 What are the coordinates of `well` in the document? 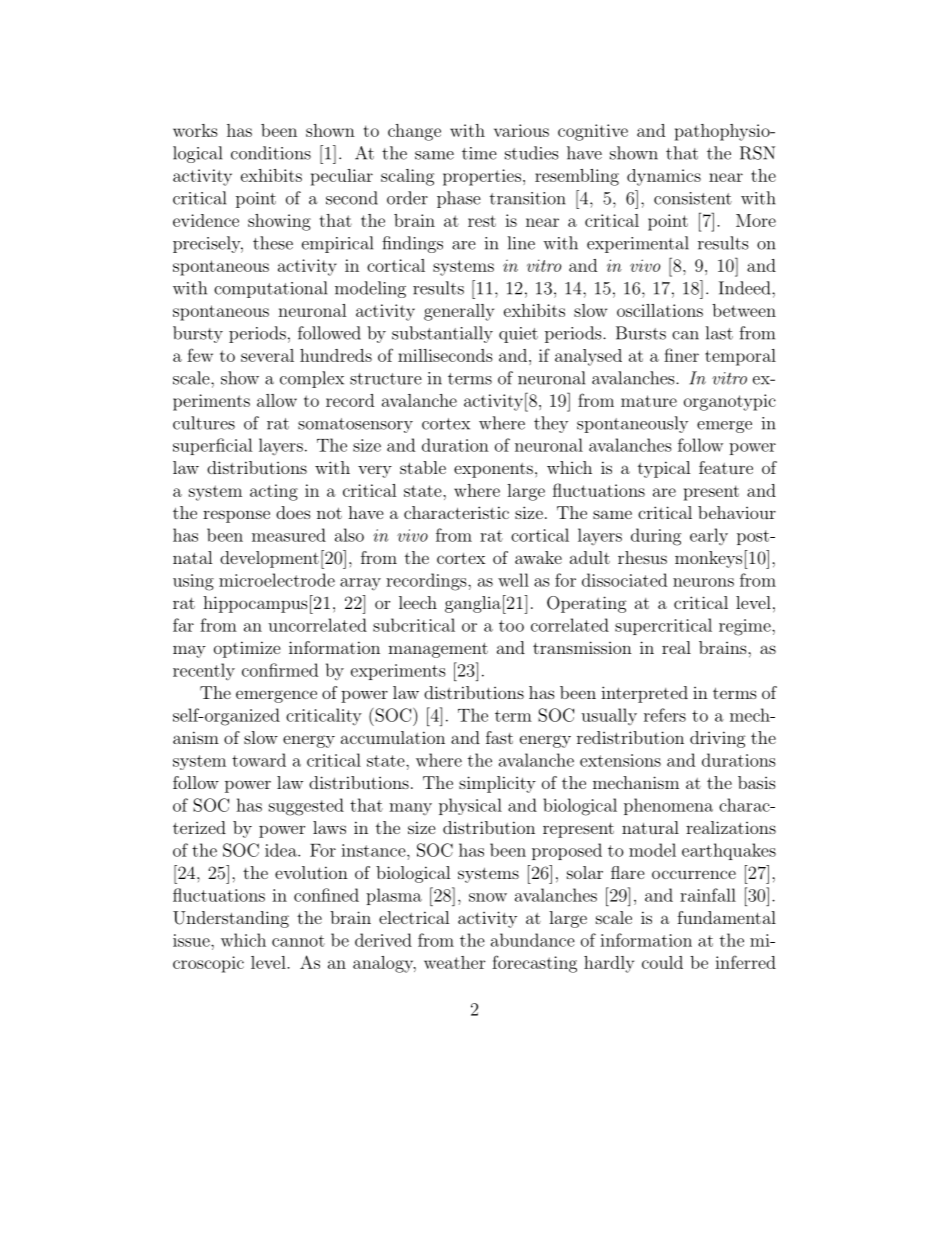 It's located at (513, 580).
